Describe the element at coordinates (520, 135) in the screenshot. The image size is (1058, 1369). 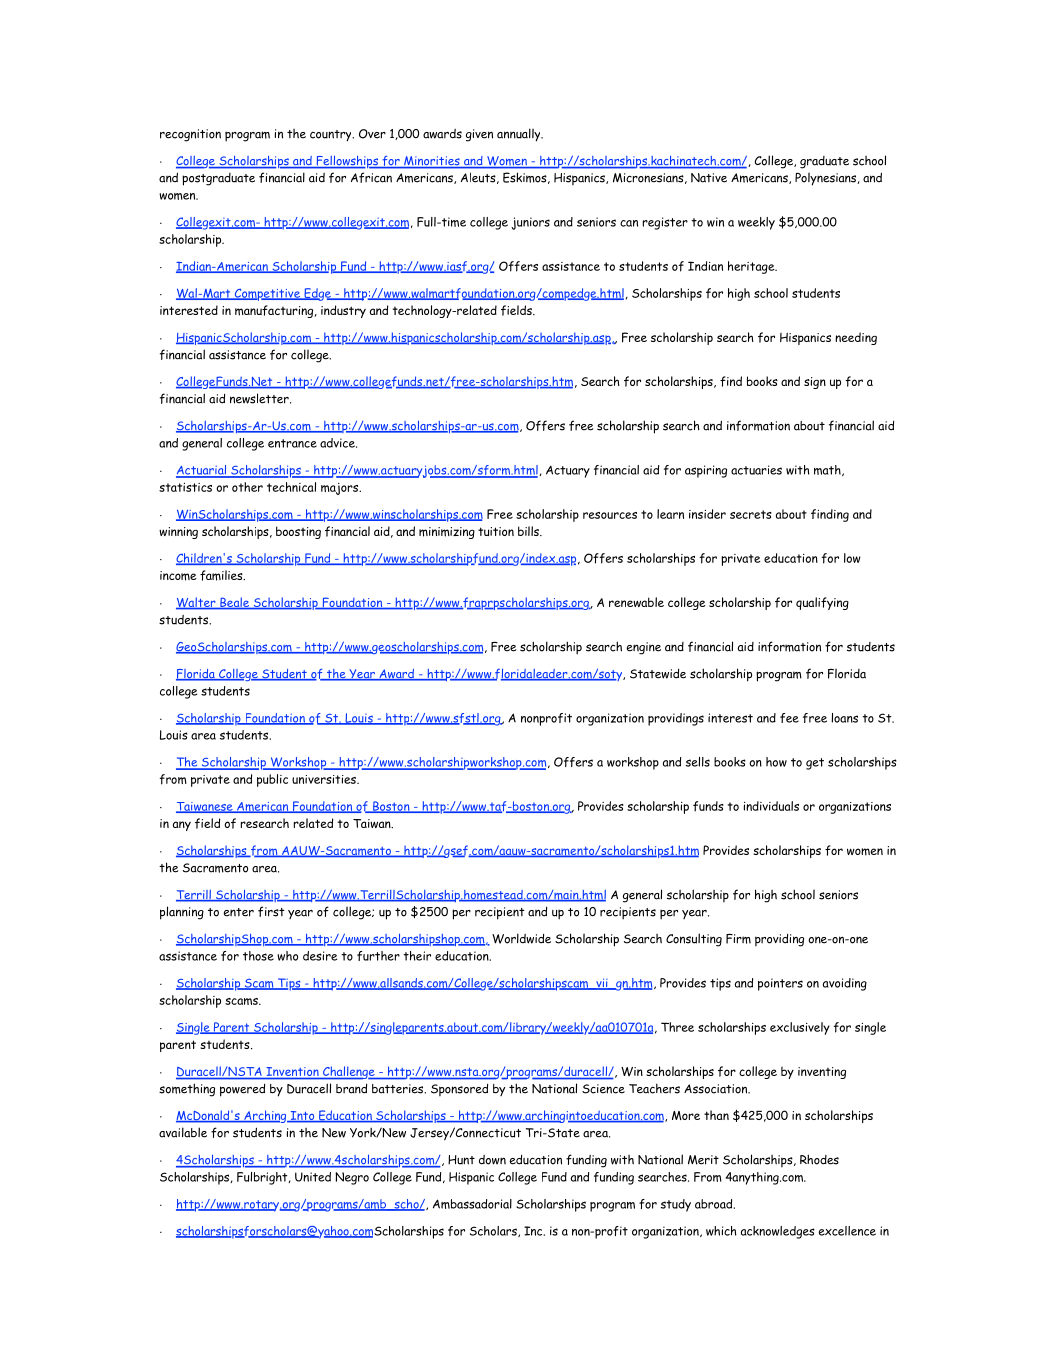
I see `annually` at that location.
